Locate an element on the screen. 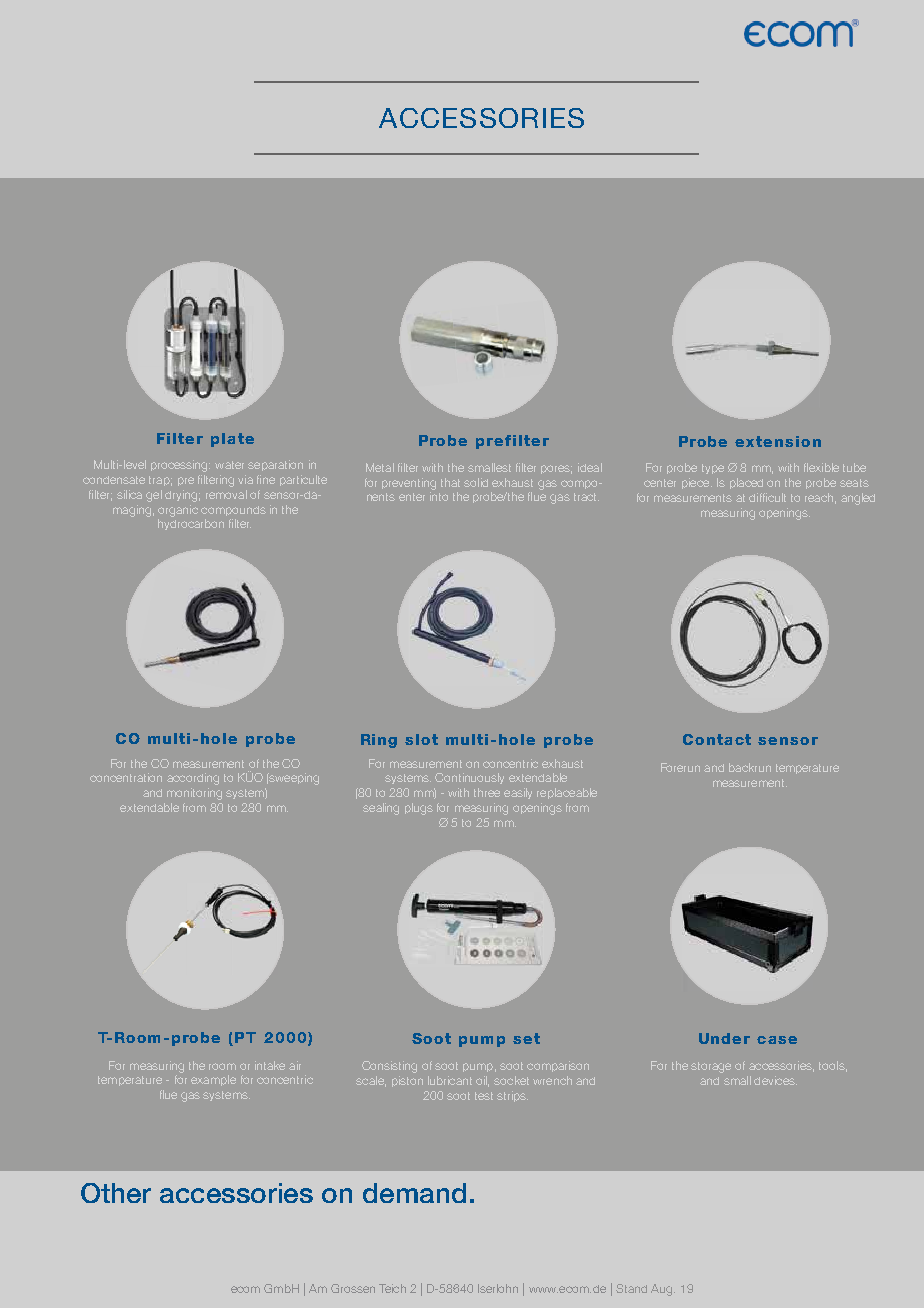  demand is located at coordinates (414, 1193).
